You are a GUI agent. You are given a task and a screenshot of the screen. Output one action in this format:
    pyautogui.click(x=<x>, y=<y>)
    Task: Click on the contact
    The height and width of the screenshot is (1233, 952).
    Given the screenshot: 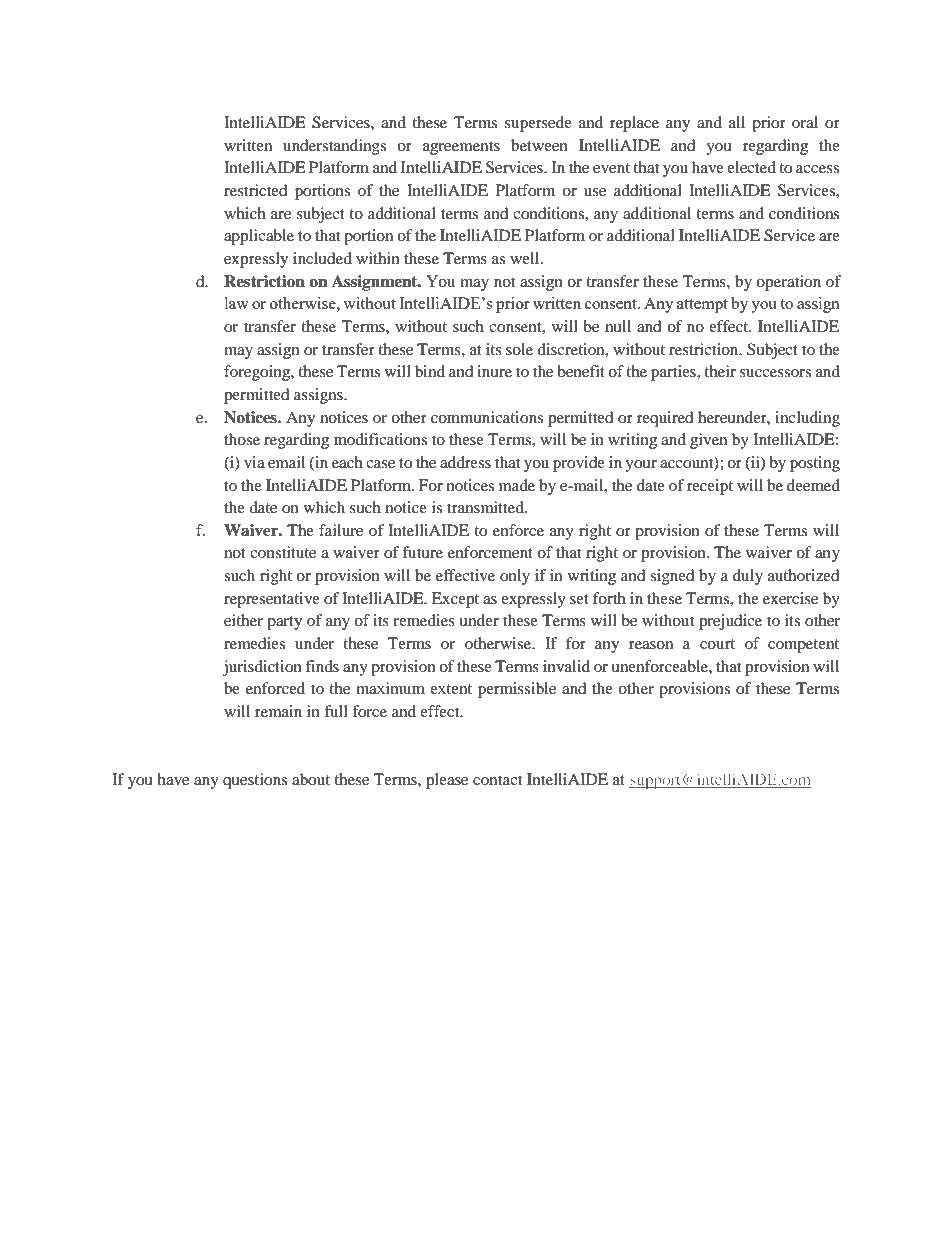 What is the action you would take?
    pyautogui.click(x=497, y=780)
